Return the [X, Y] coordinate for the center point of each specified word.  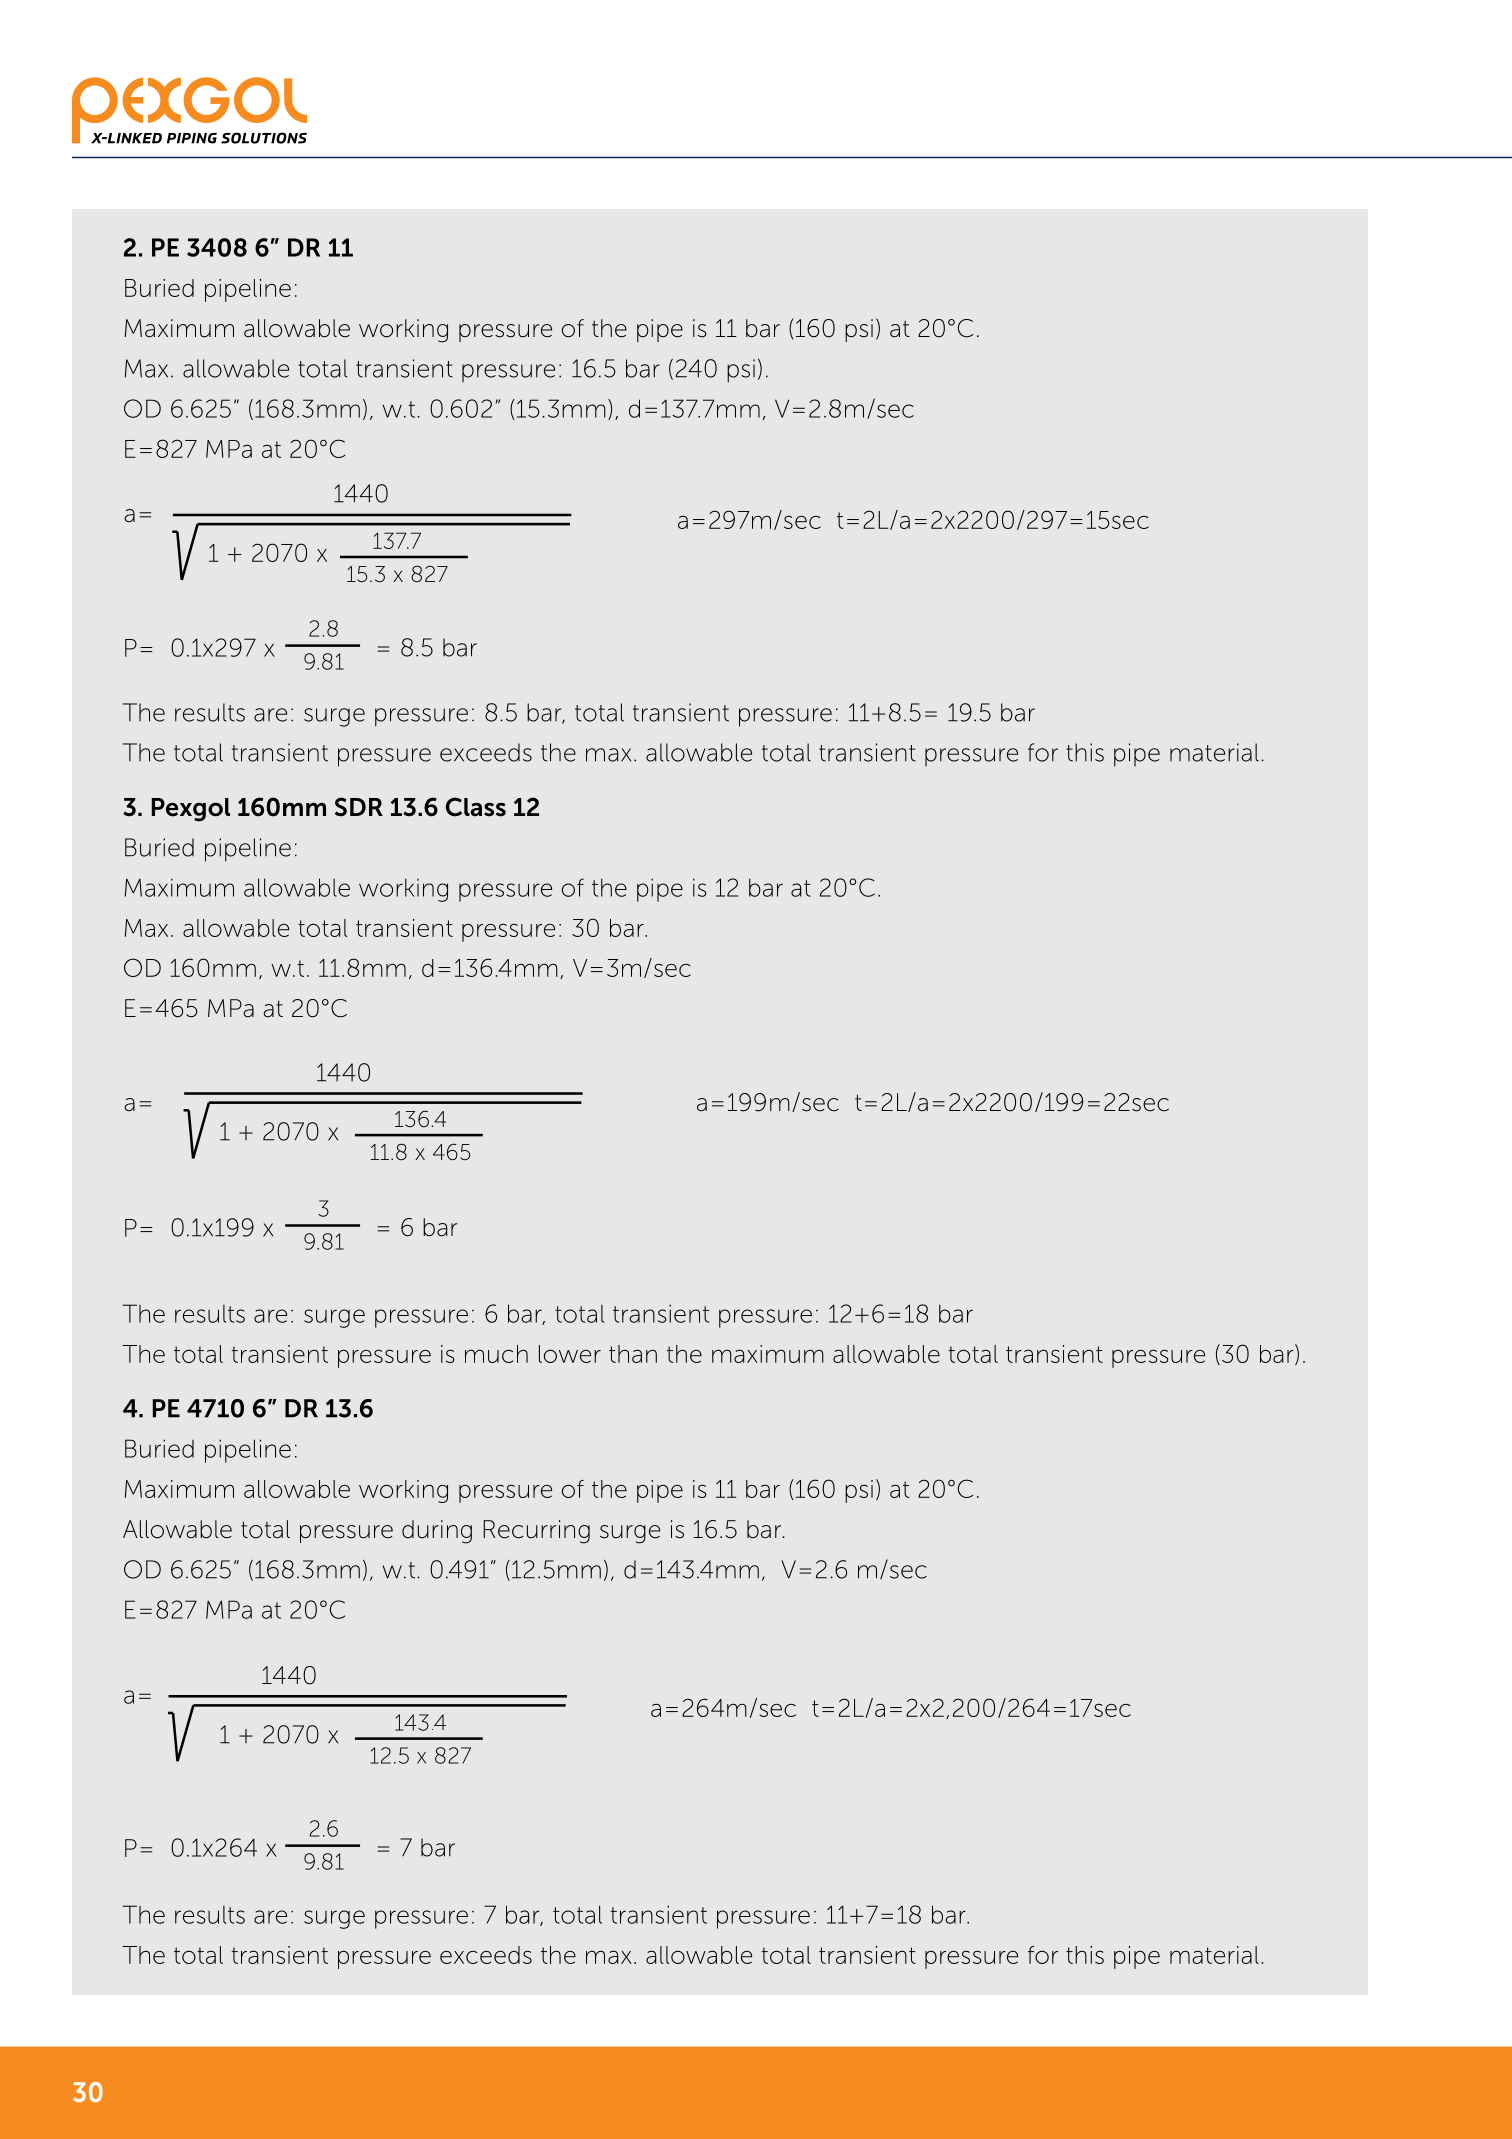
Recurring [536, 1532]
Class [476, 807]
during [437, 1532]
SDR [359, 807]
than [633, 1354]
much [496, 1354]
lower [570, 1354]
